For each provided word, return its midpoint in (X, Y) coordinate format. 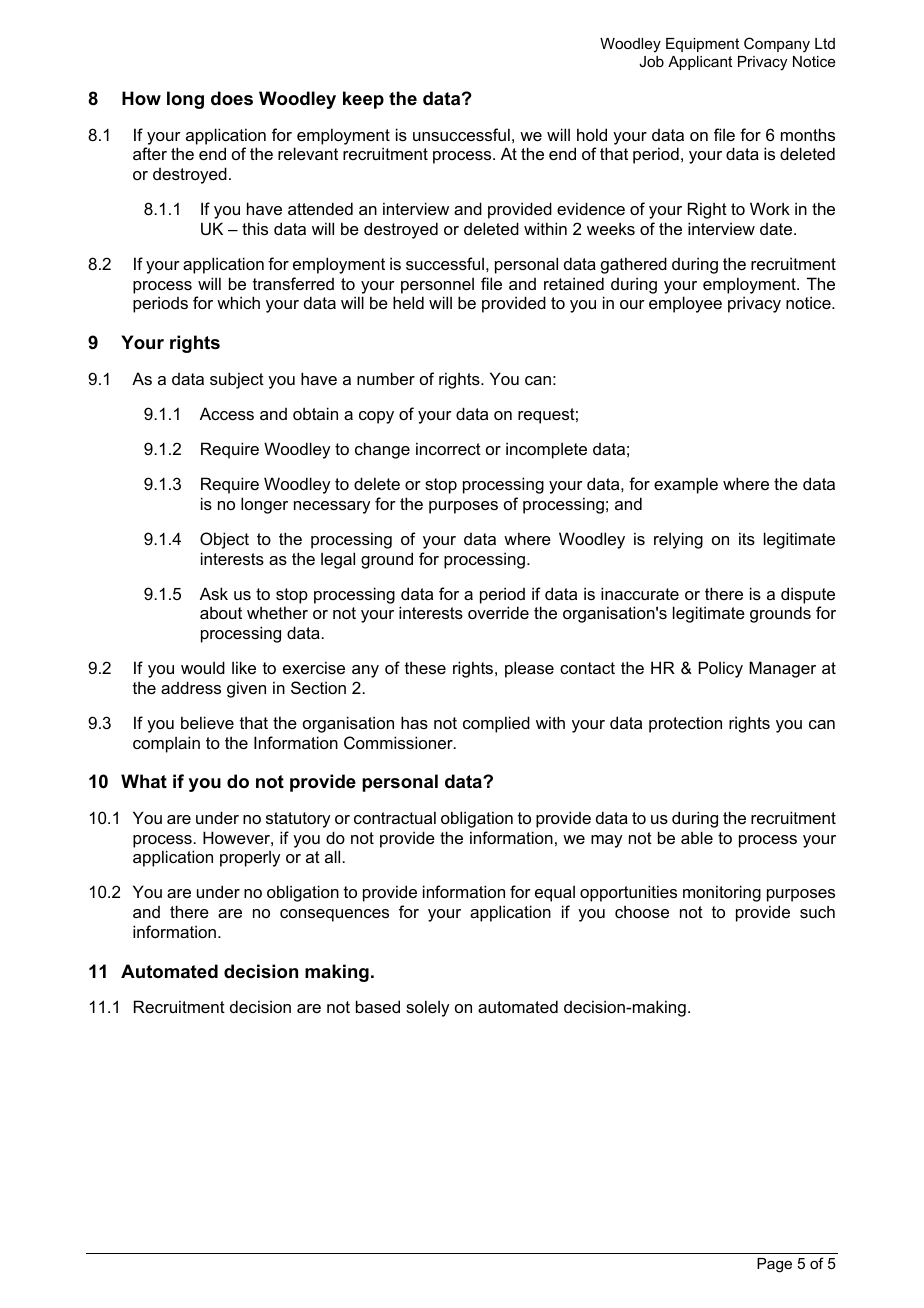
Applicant (700, 63)
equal (555, 893)
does (232, 98)
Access (227, 413)
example (686, 485)
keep (363, 100)
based (378, 1006)
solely (427, 1008)
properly (250, 858)
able (697, 837)
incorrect (448, 448)
